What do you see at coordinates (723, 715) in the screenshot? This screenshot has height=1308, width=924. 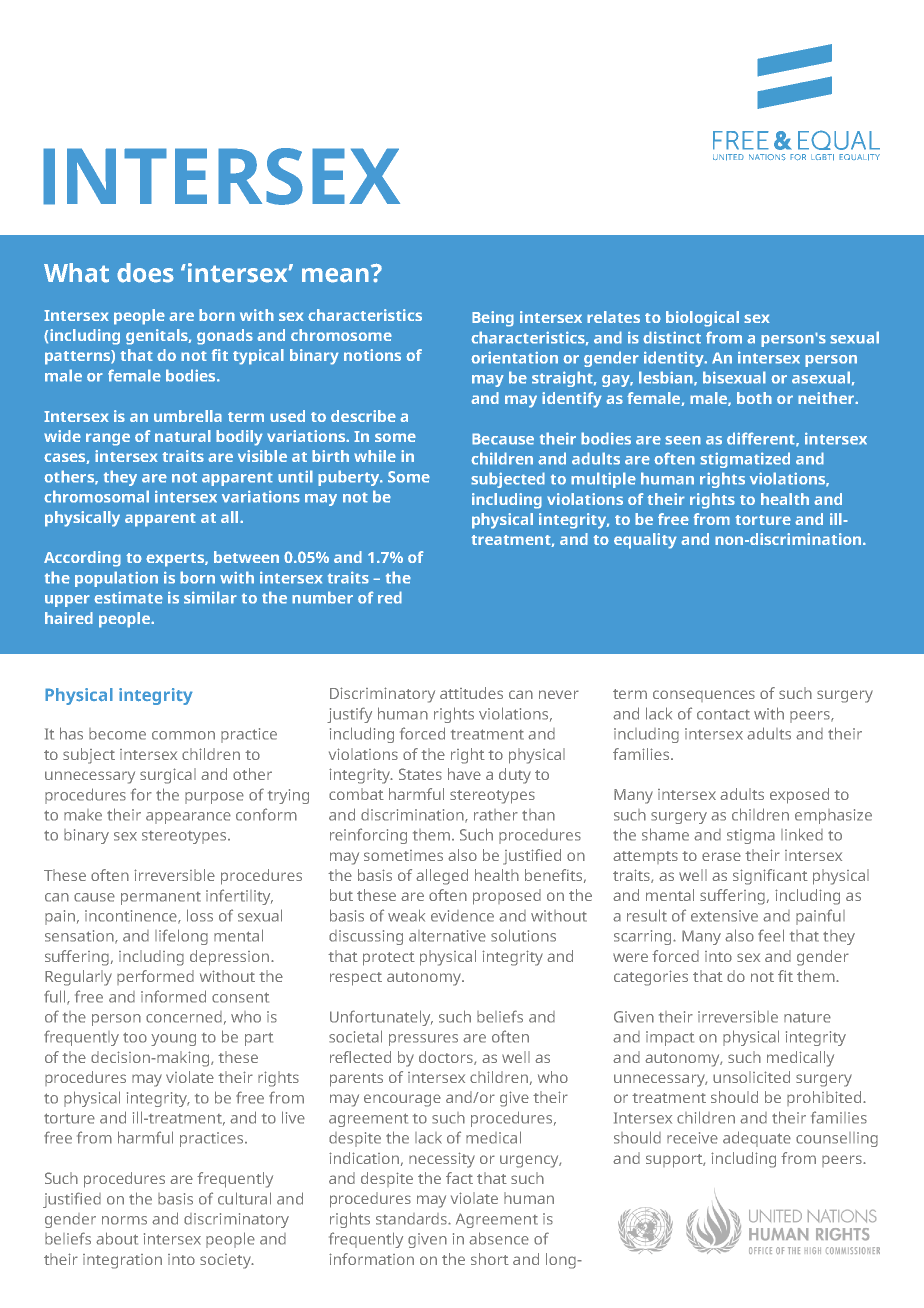 I see `contact` at bounding box center [723, 715].
